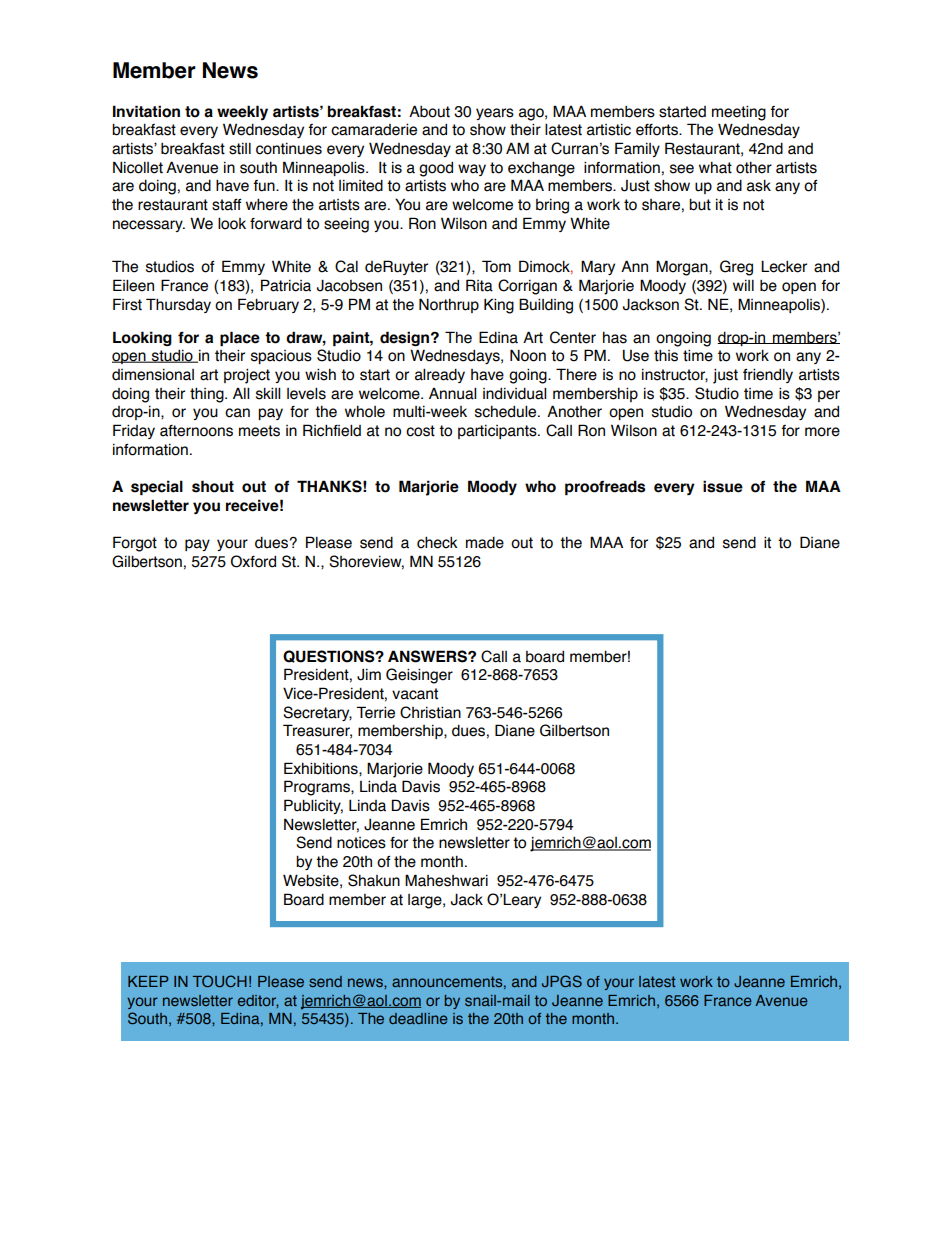 Image resolution: width=952 pixels, height=1233 pixels. What do you see at coordinates (495, 114) in the screenshot?
I see `years` at bounding box center [495, 114].
